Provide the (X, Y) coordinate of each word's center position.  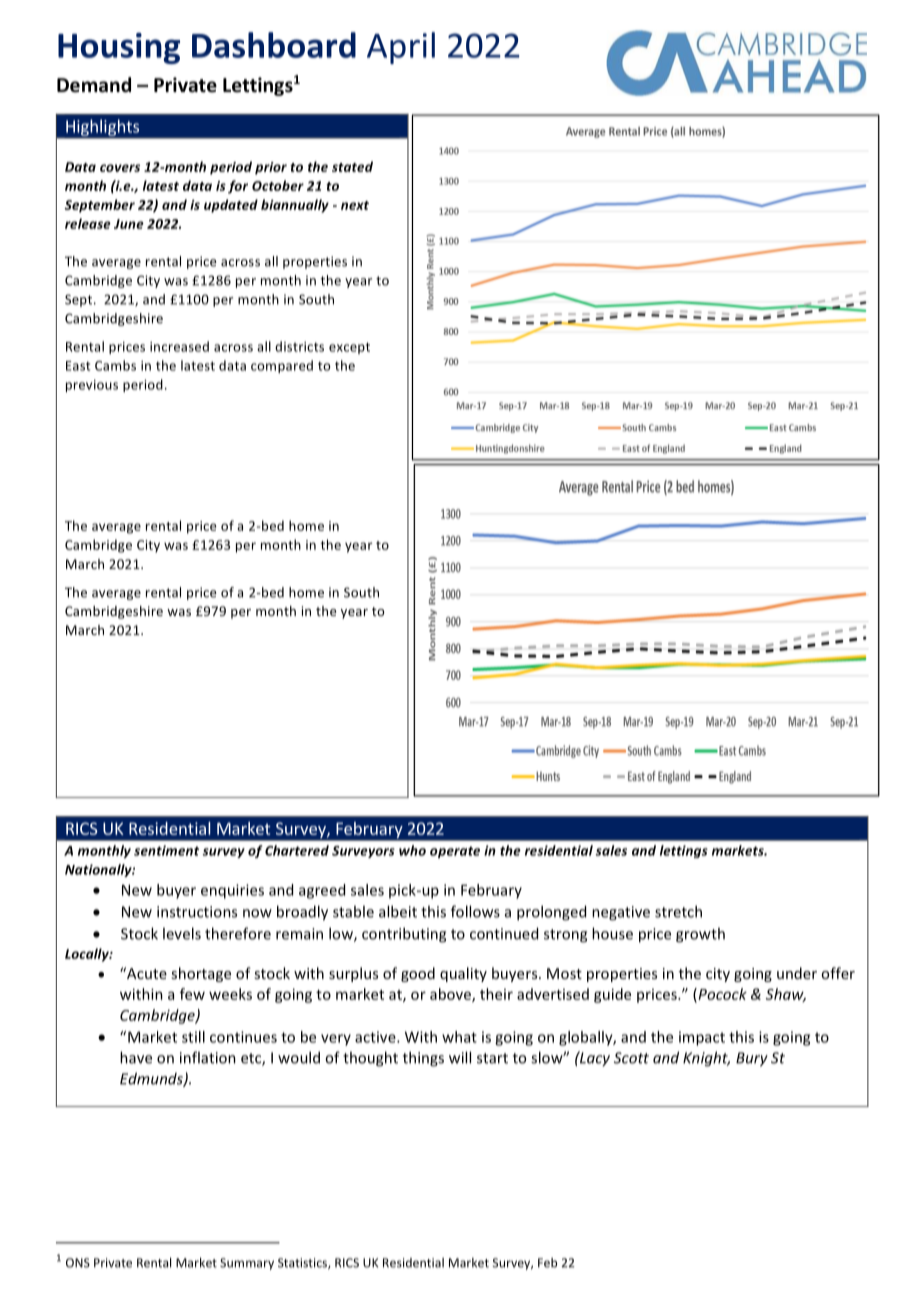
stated (352, 166)
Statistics (303, 1263)
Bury (752, 1059)
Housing (119, 48)
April (401, 48)
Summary (247, 1264)
